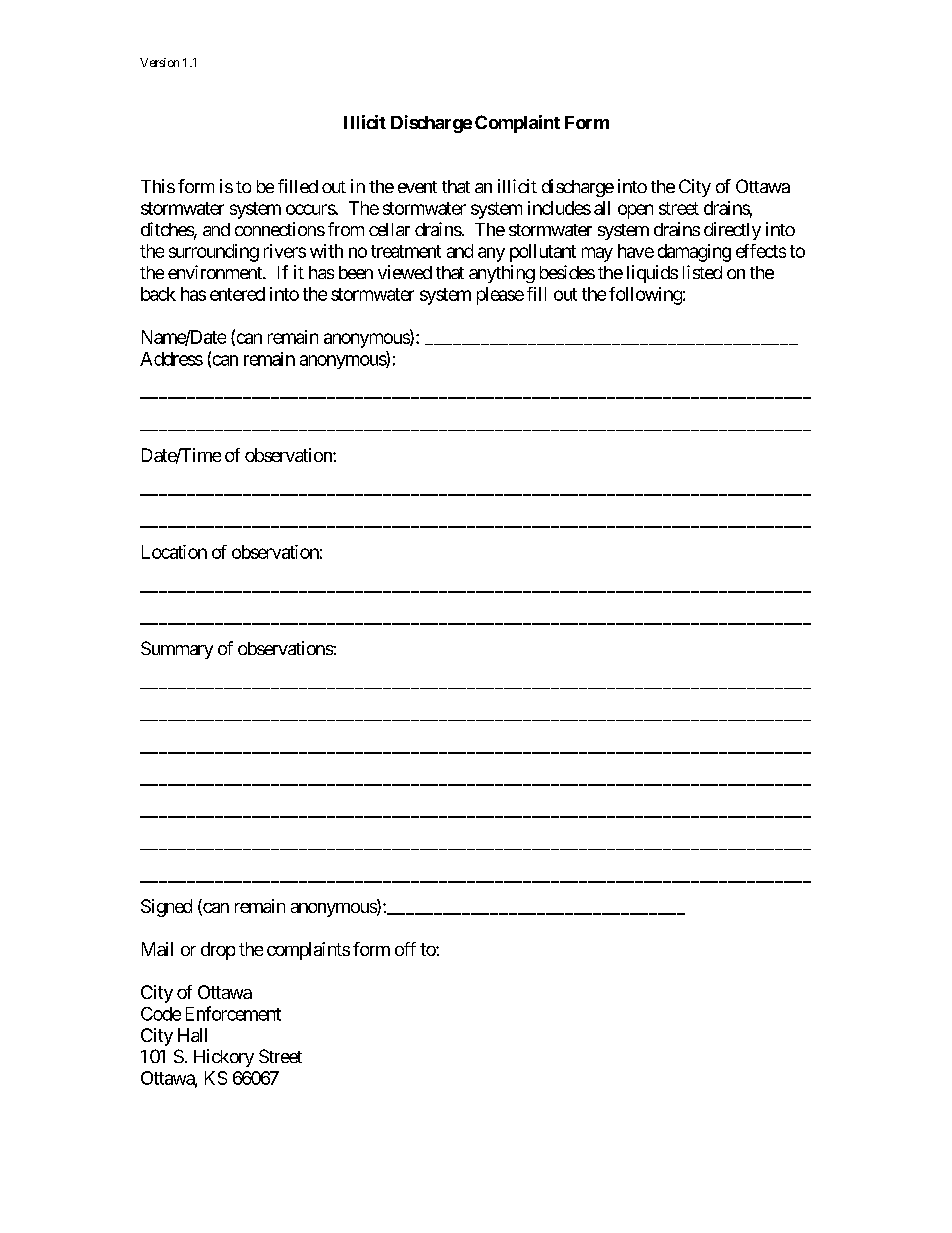 The height and width of the screenshot is (1233, 952). I want to click on open, so click(635, 211).
